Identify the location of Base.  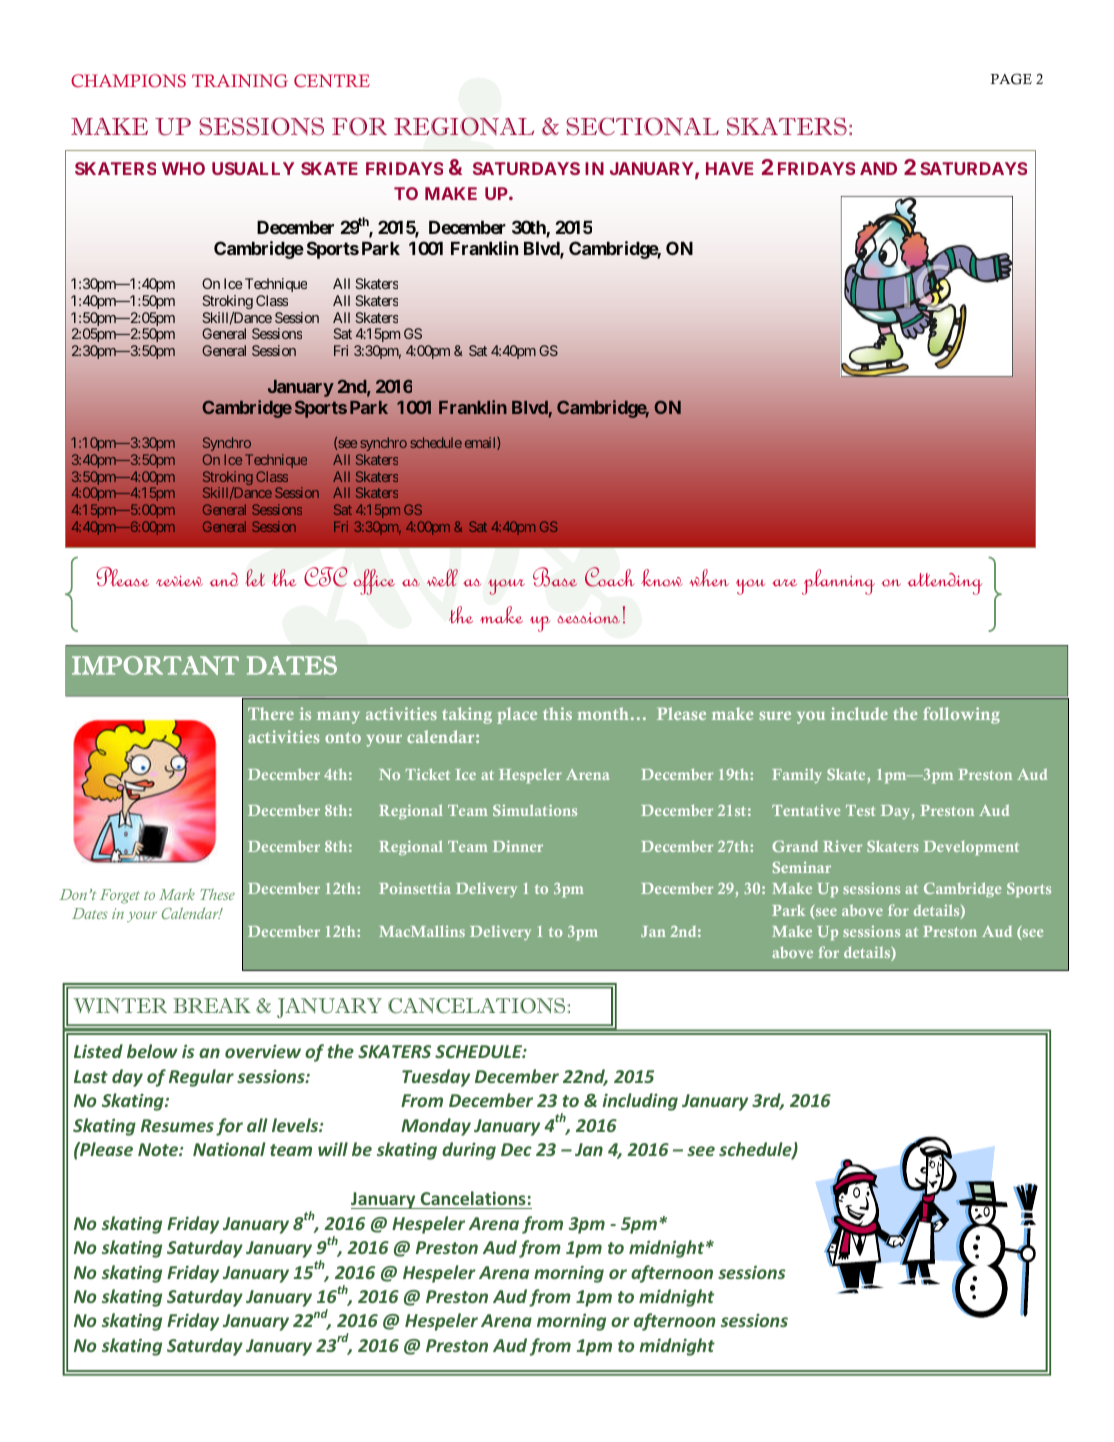
(555, 577).
